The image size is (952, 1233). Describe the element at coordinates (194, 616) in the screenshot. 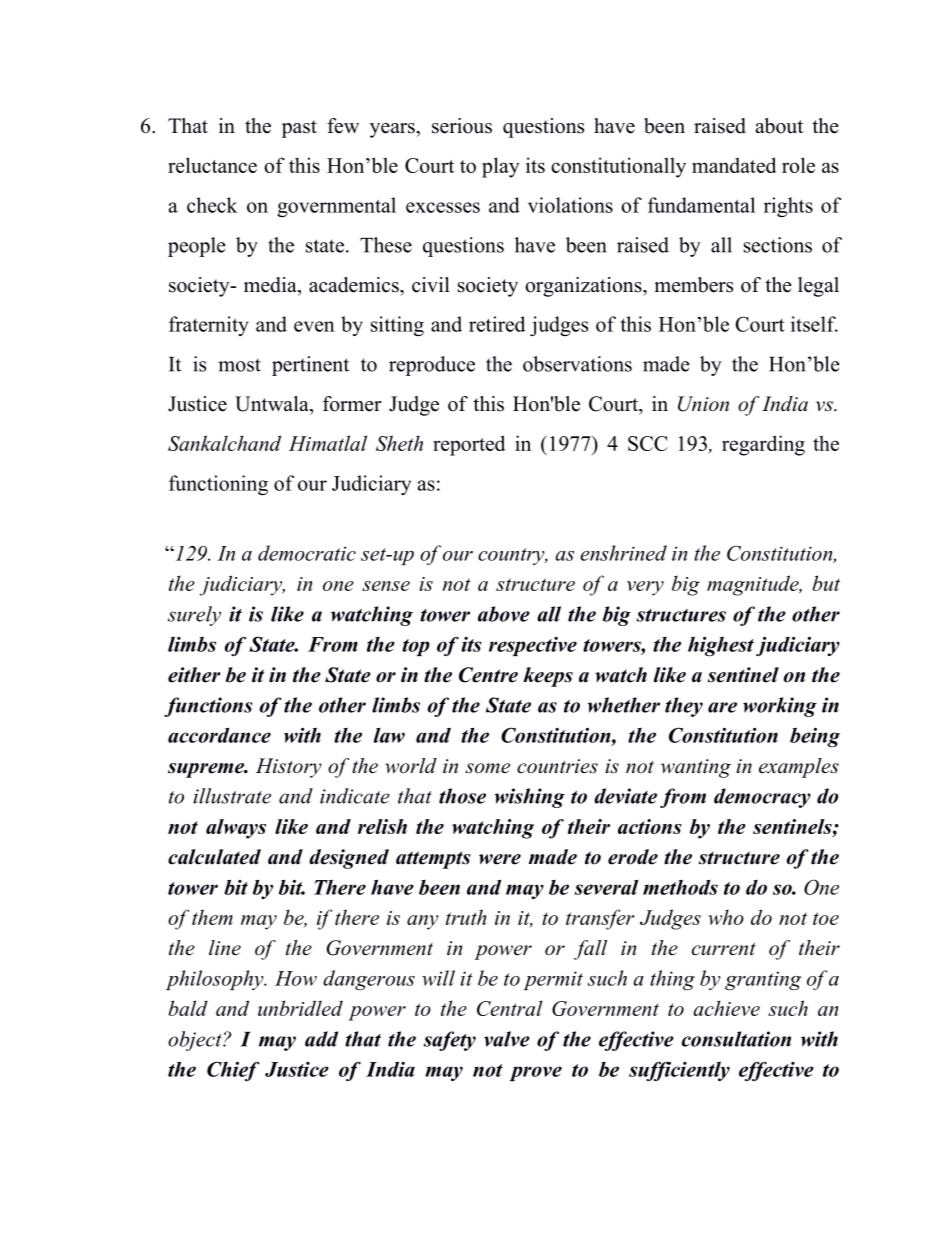

I see `surely` at that location.
